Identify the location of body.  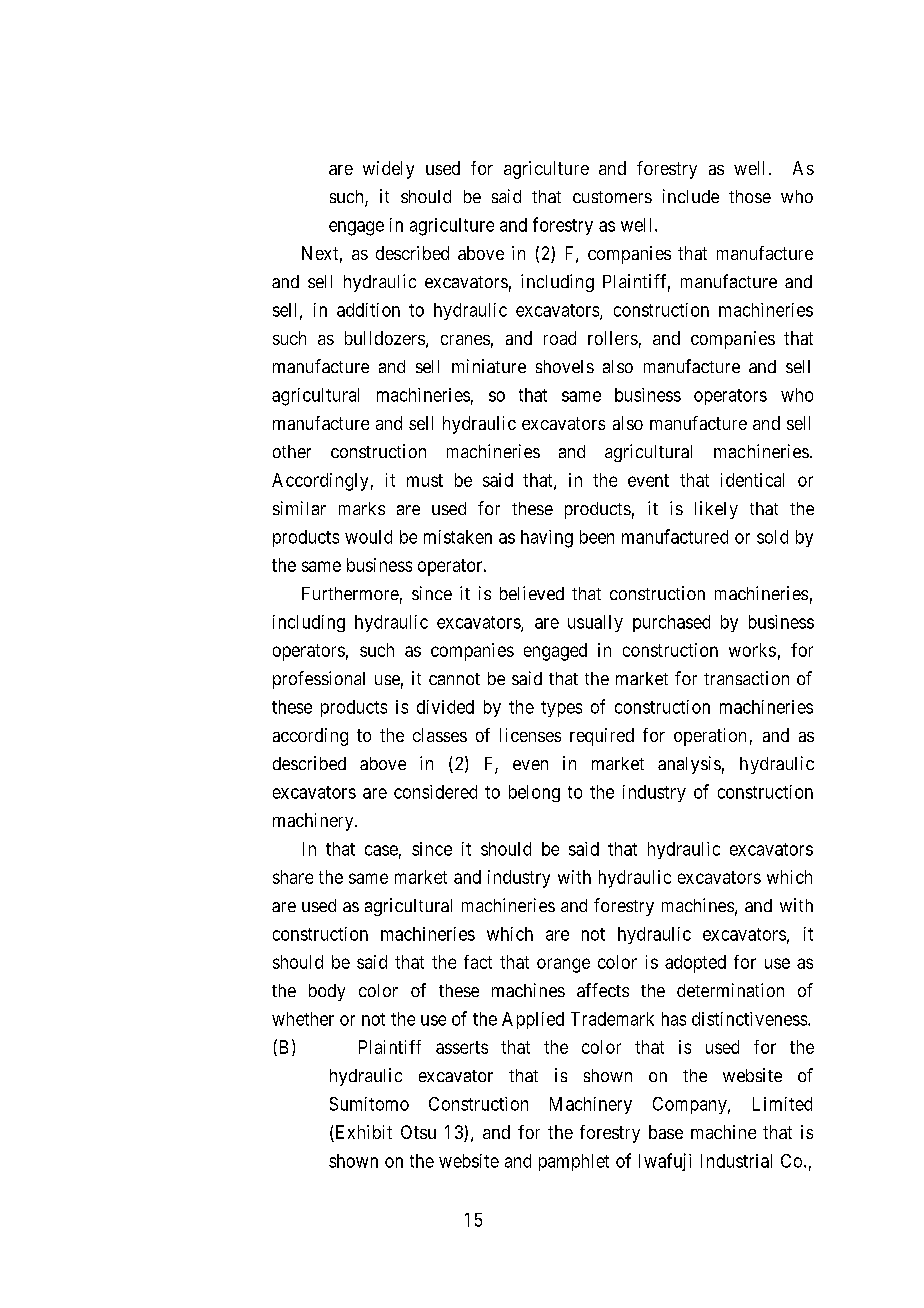
(327, 992).
